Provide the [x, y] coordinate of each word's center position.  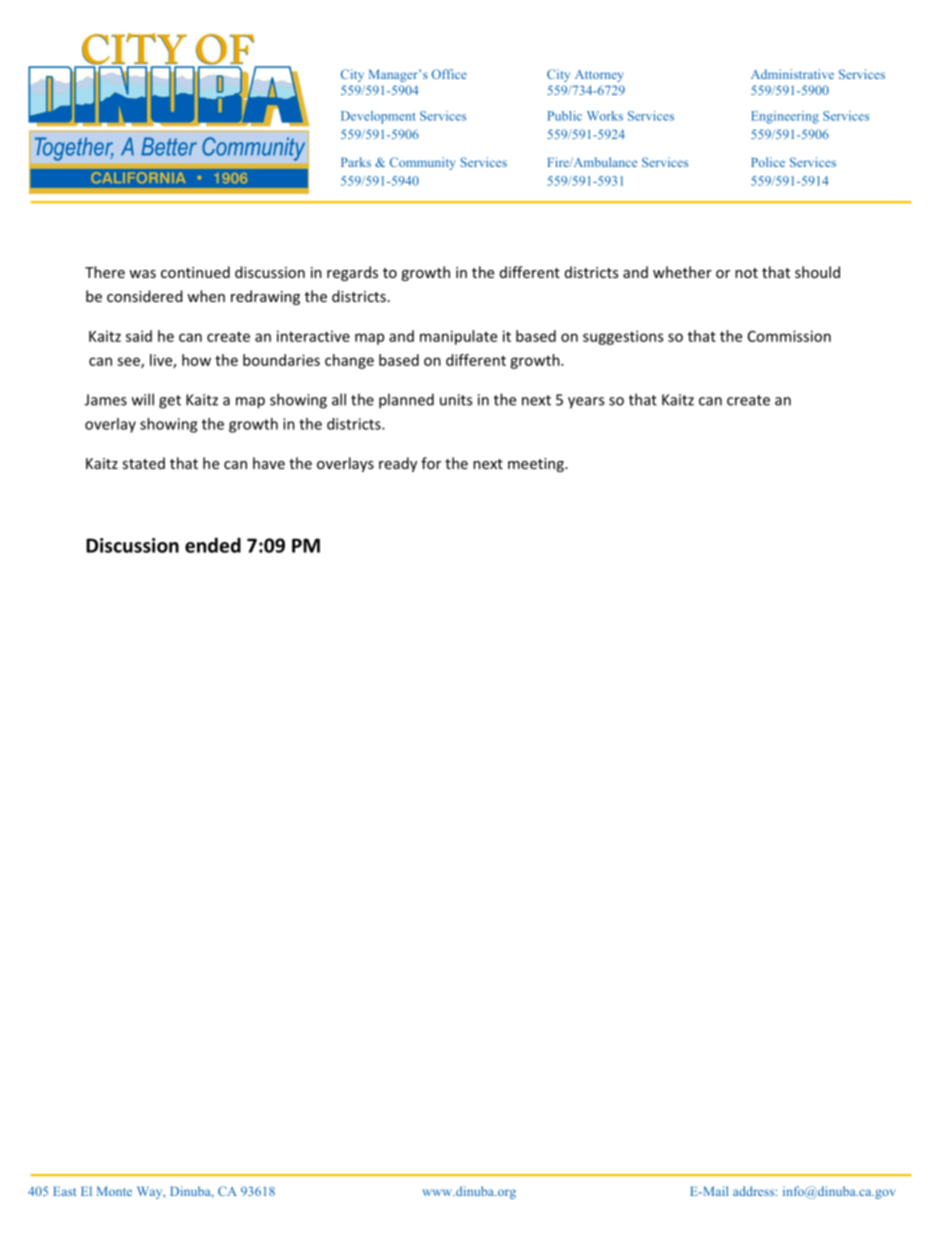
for [431, 463]
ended [213, 545]
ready [398, 464]
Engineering [785, 117]
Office [449, 74]
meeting [537, 465]
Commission [789, 336]
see [129, 362]
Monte [114, 1191]
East [64, 1191]
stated [144, 463]
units [456, 400]
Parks [356, 162]
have [269, 463]
